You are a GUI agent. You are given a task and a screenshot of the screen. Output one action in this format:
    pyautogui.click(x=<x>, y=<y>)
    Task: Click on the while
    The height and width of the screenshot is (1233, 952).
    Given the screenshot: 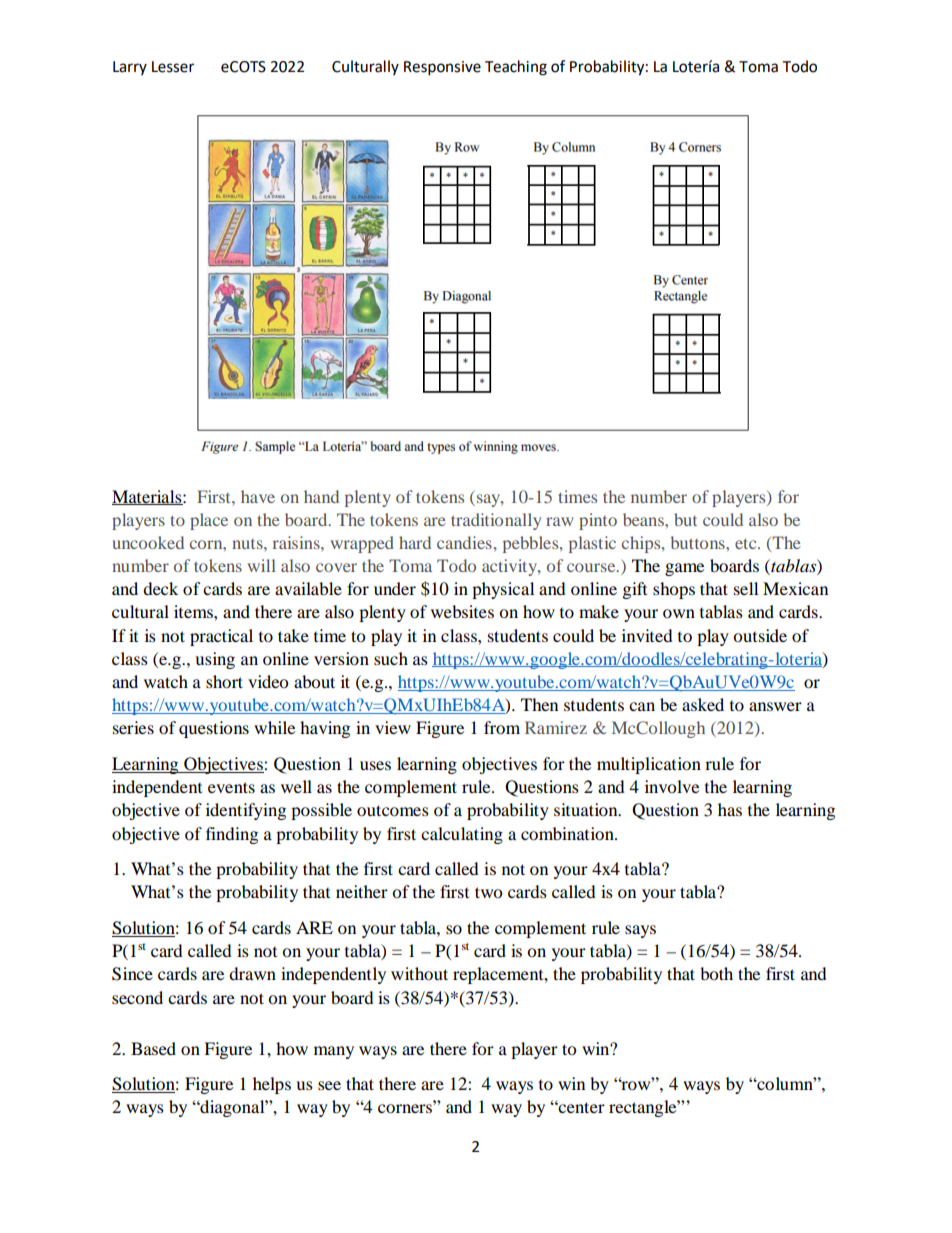 What is the action you would take?
    pyautogui.click(x=274, y=727)
